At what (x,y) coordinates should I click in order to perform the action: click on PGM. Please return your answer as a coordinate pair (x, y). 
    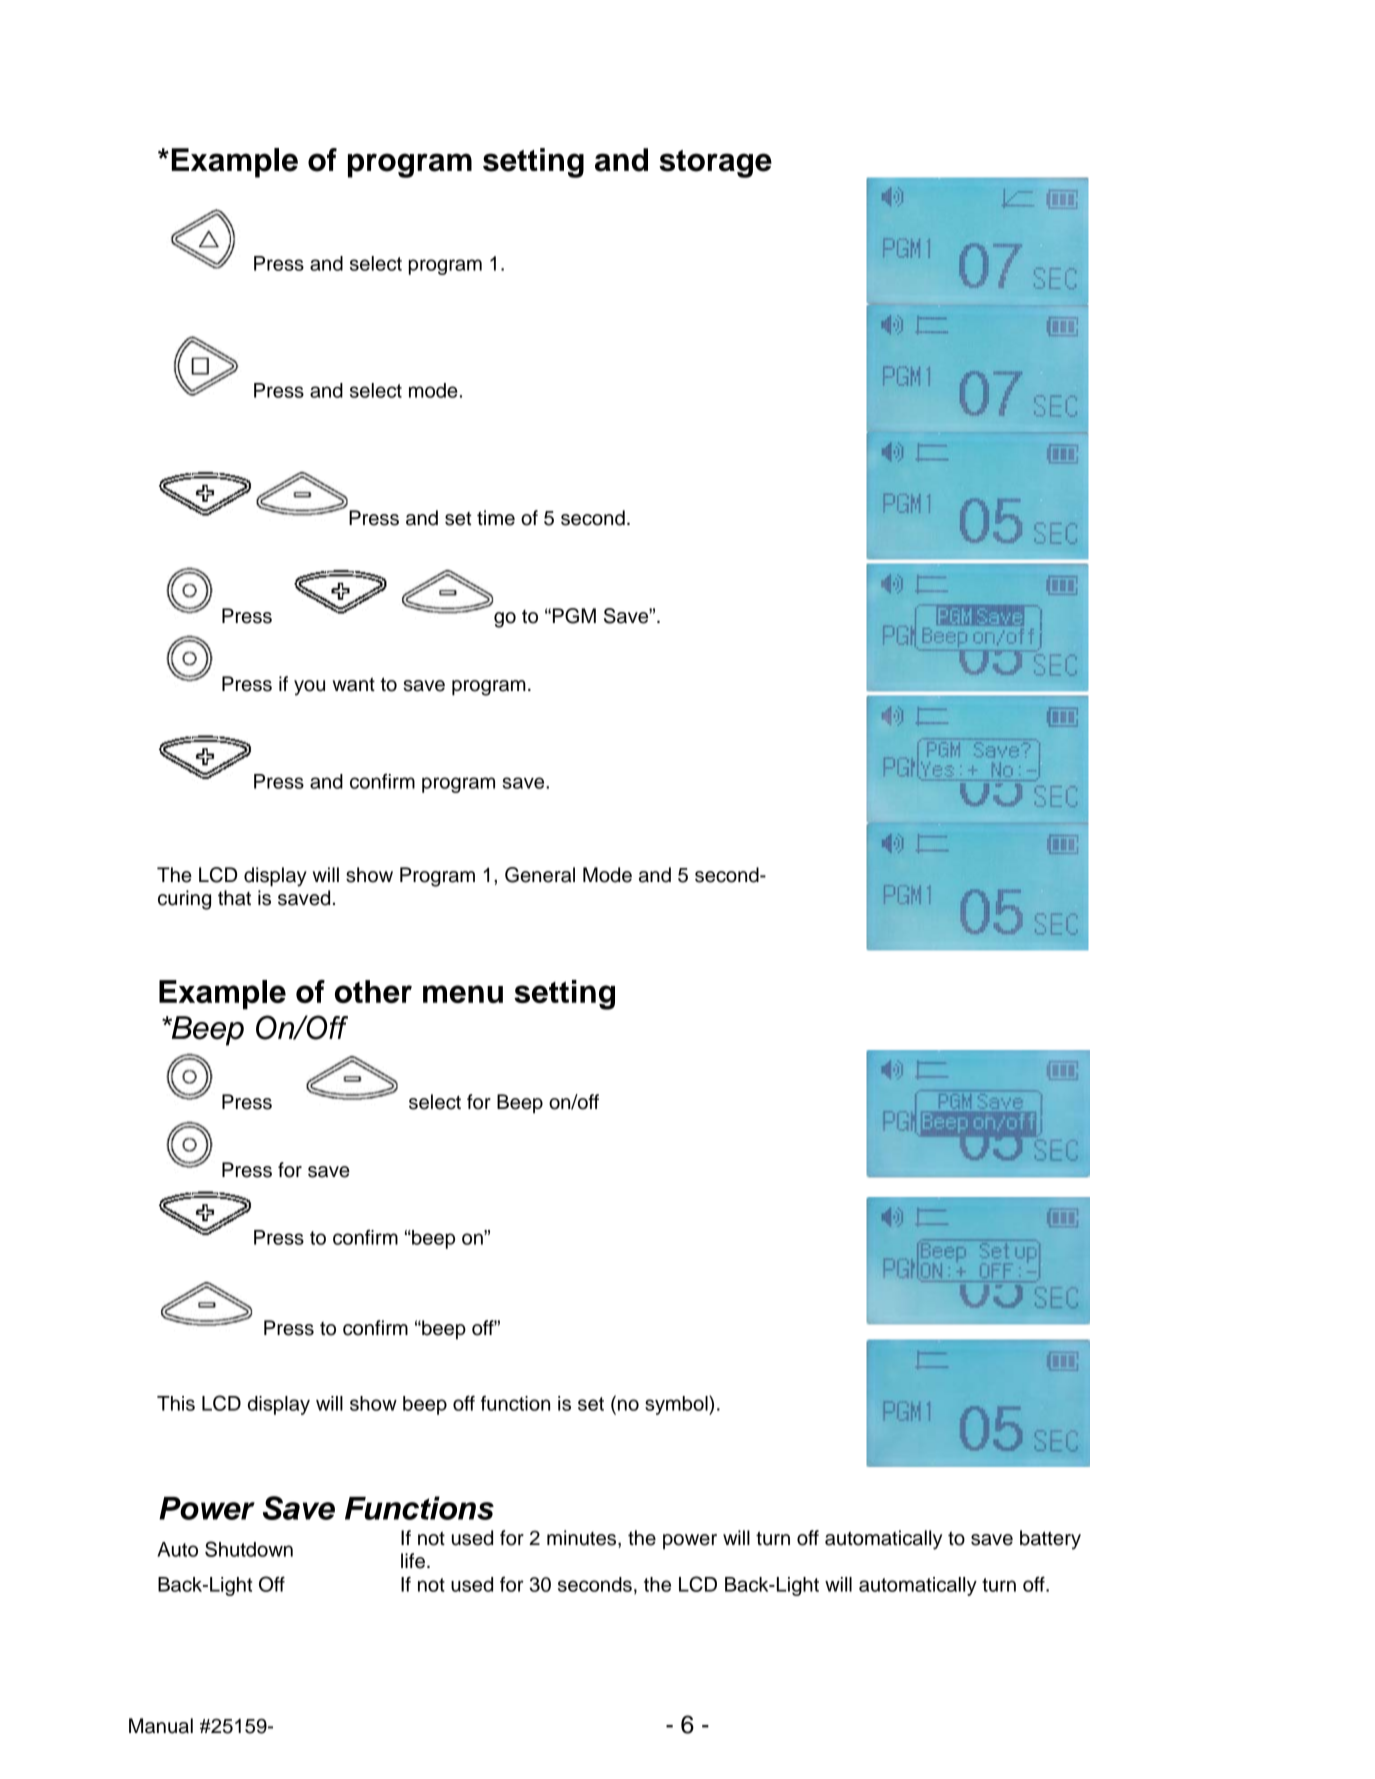
    Looking at the image, I should click on (574, 616).
